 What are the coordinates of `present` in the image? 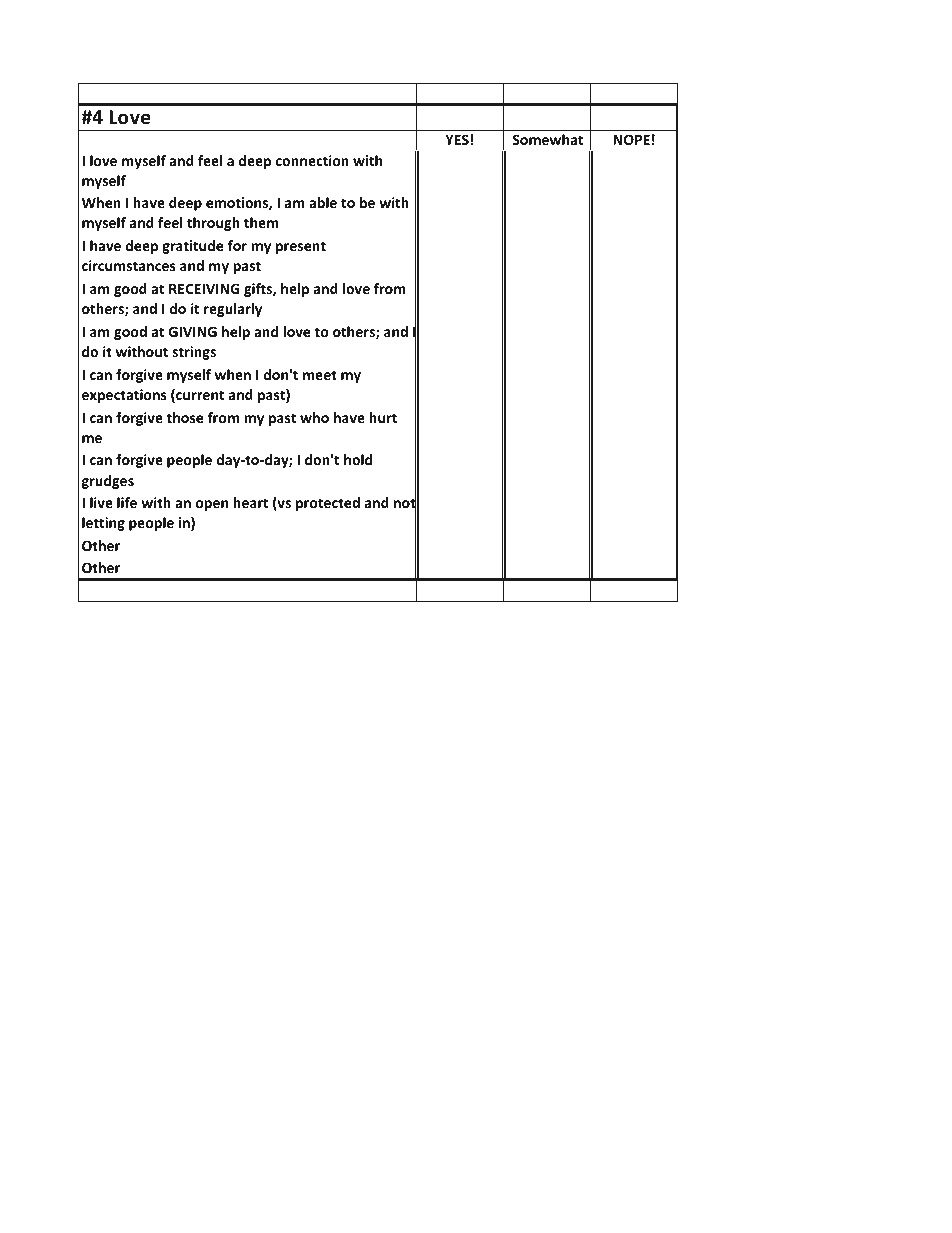 It's located at (301, 247).
